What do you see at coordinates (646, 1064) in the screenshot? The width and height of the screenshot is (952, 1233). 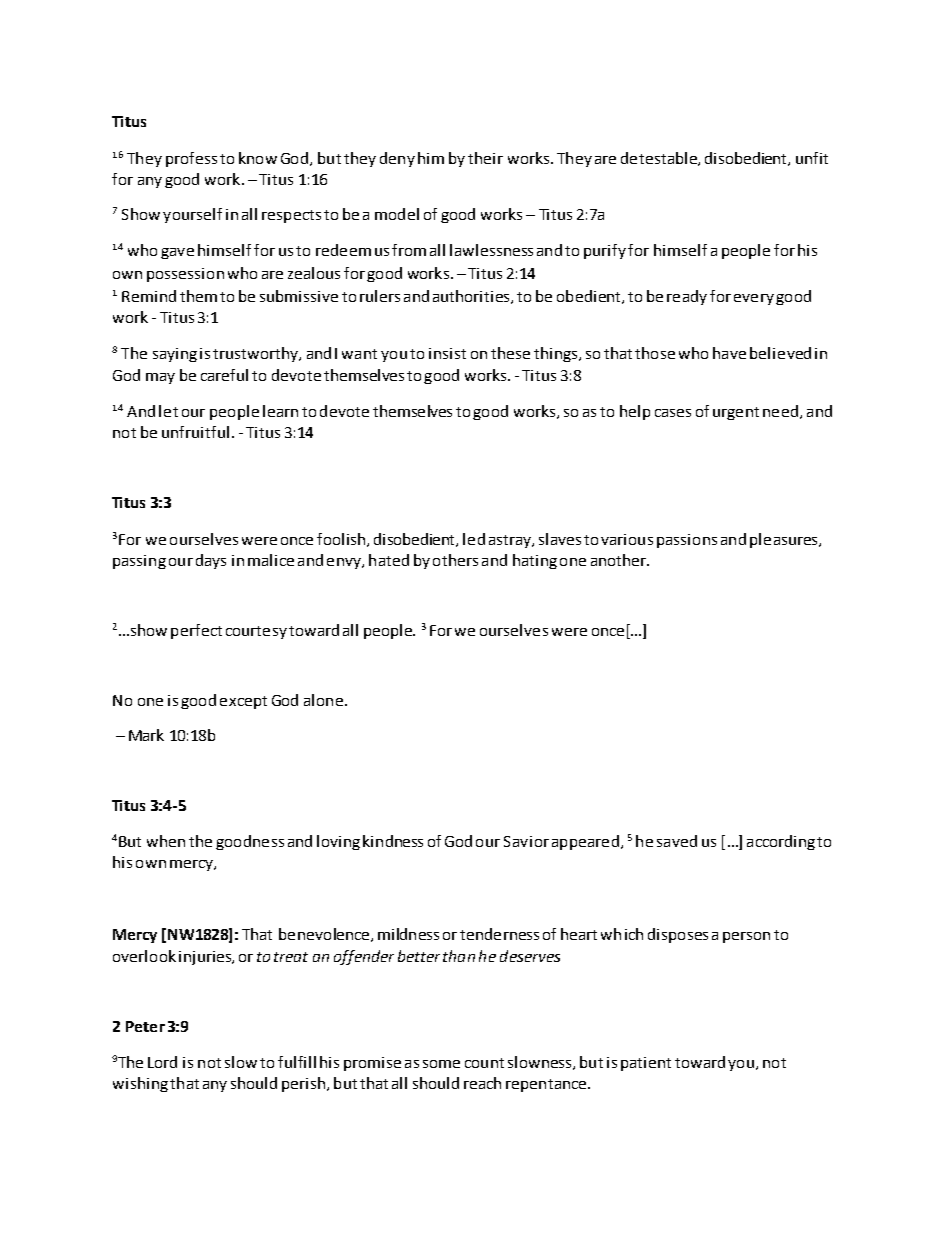 I see `patient` at bounding box center [646, 1064].
